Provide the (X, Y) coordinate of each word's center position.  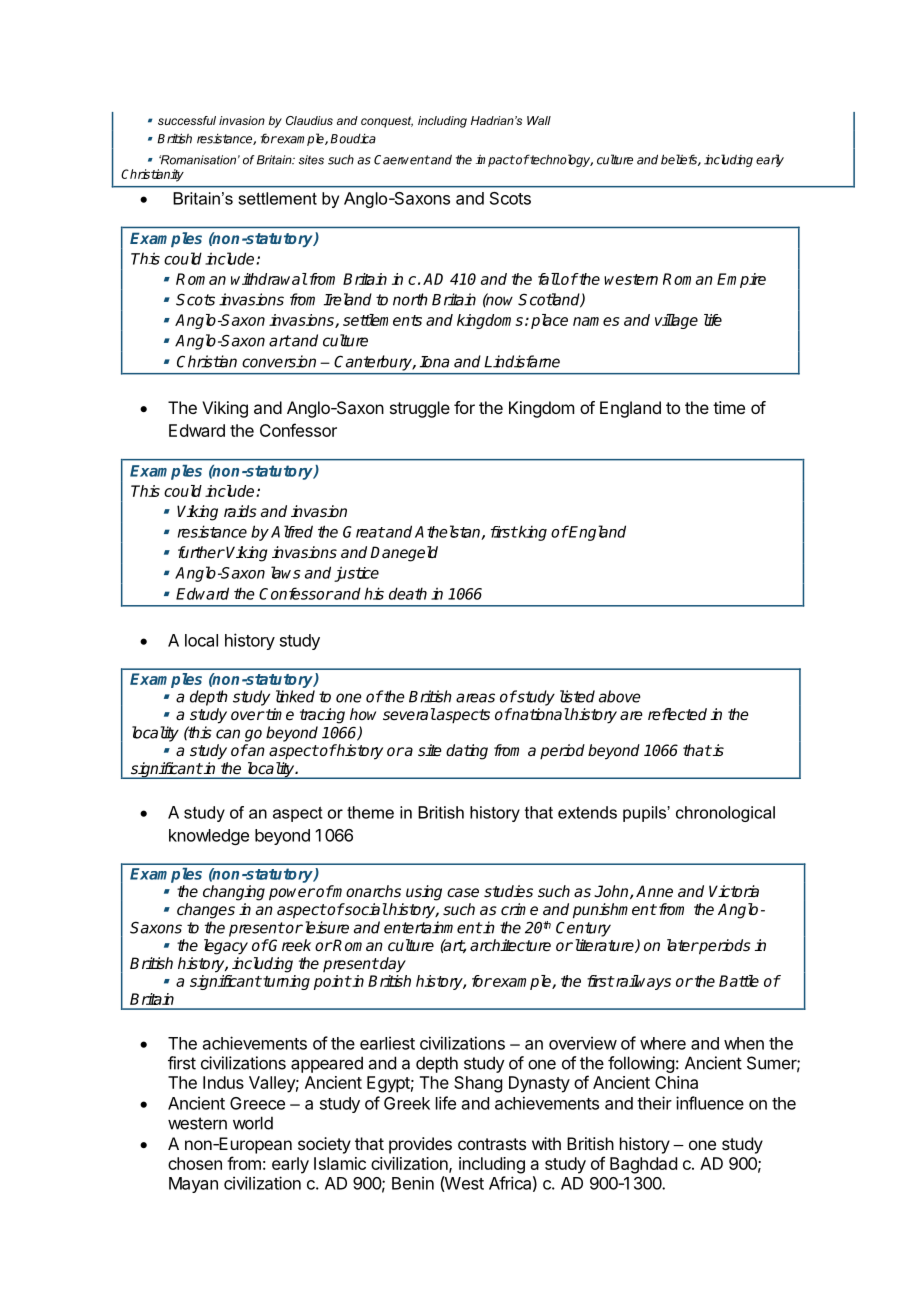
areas (475, 698)
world (253, 1123)
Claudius (309, 120)
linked (295, 696)
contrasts (492, 1144)
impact (495, 161)
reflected (677, 714)
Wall (539, 120)
